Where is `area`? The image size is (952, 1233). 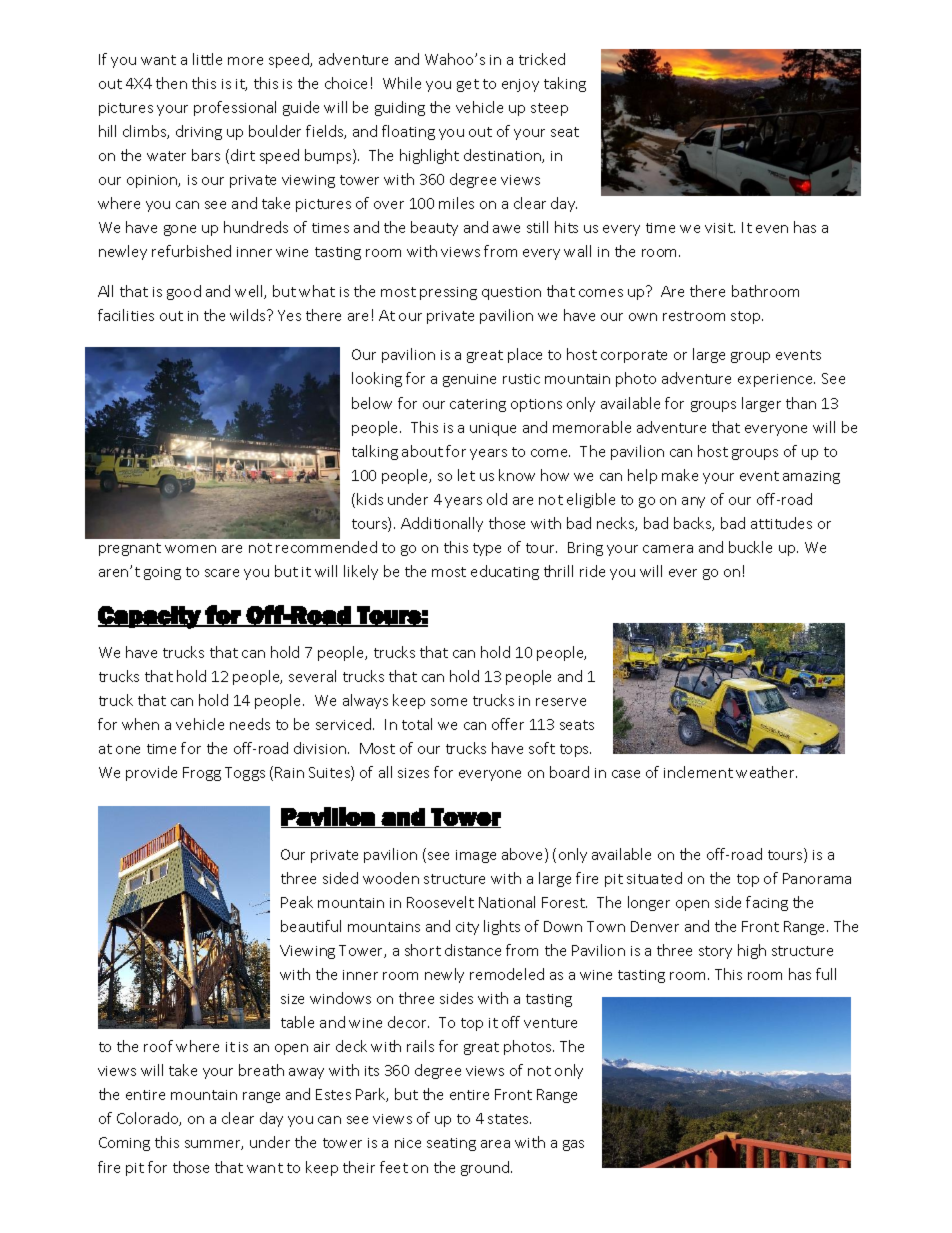 area is located at coordinates (495, 1144).
